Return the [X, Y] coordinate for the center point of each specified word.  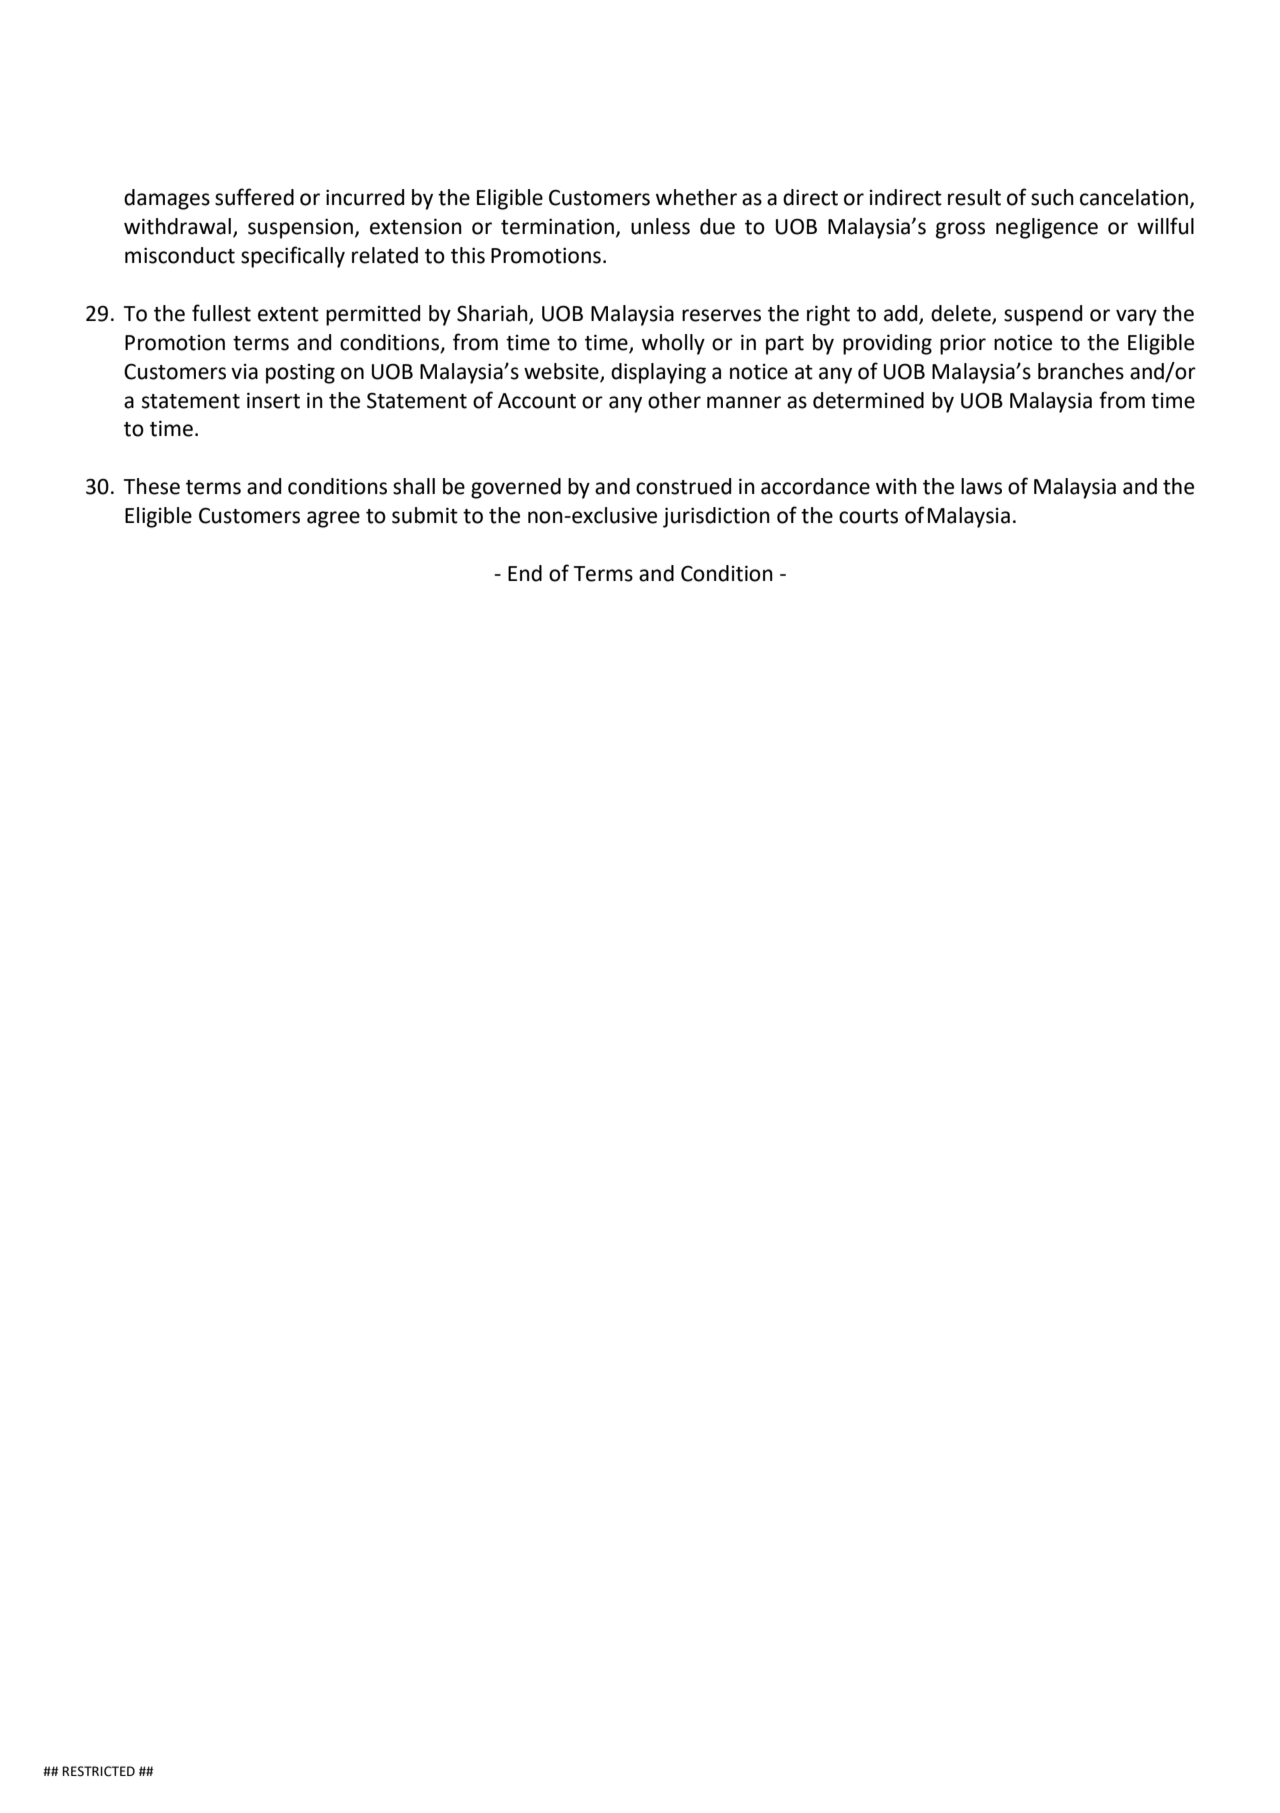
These [152, 486]
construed [683, 486]
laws [981, 486]
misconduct [180, 255]
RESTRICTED [98, 1771]
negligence [1047, 228]
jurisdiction [716, 517]
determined [868, 400]
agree [333, 519]
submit [425, 515]
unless [660, 226]
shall [414, 486]
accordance [815, 486]
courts [868, 516]
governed [516, 488]
